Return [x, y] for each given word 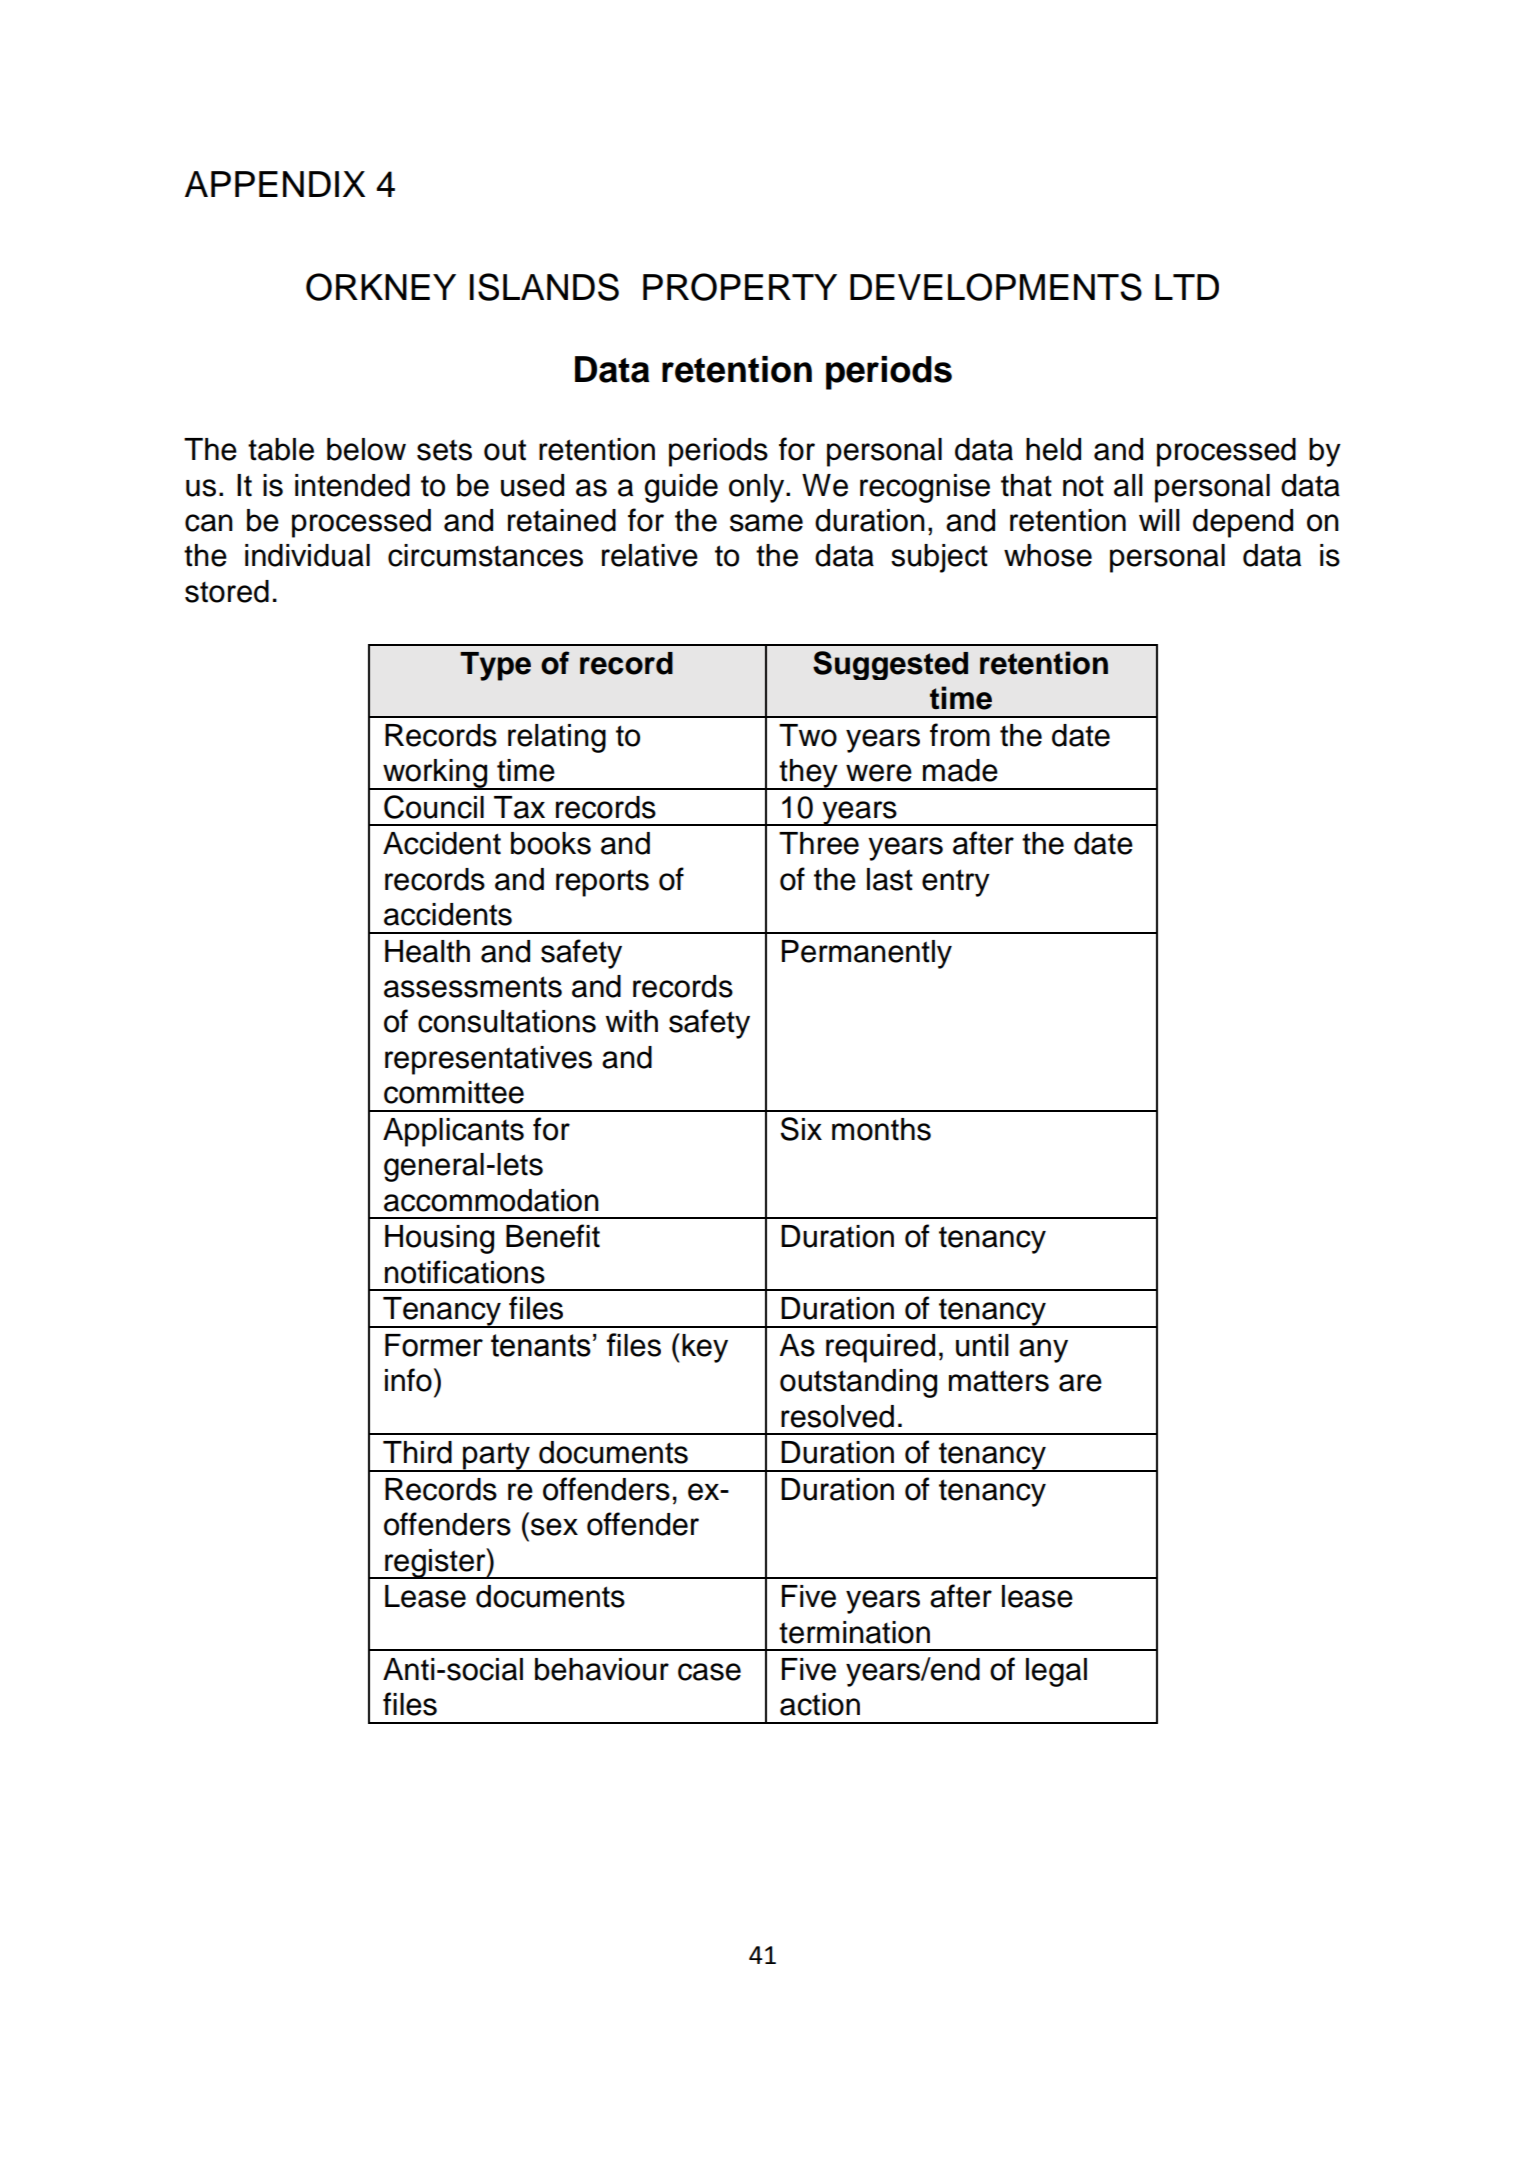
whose [1048, 555]
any [1043, 1351]
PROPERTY [740, 287]
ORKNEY [381, 287]
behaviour [602, 1669]
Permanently [867, 954]
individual [307, 555]
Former [434, 1345]
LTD [1187, 287]
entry [956, 883]
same [766, 523]
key [705, 1348]
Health [427, 951]
